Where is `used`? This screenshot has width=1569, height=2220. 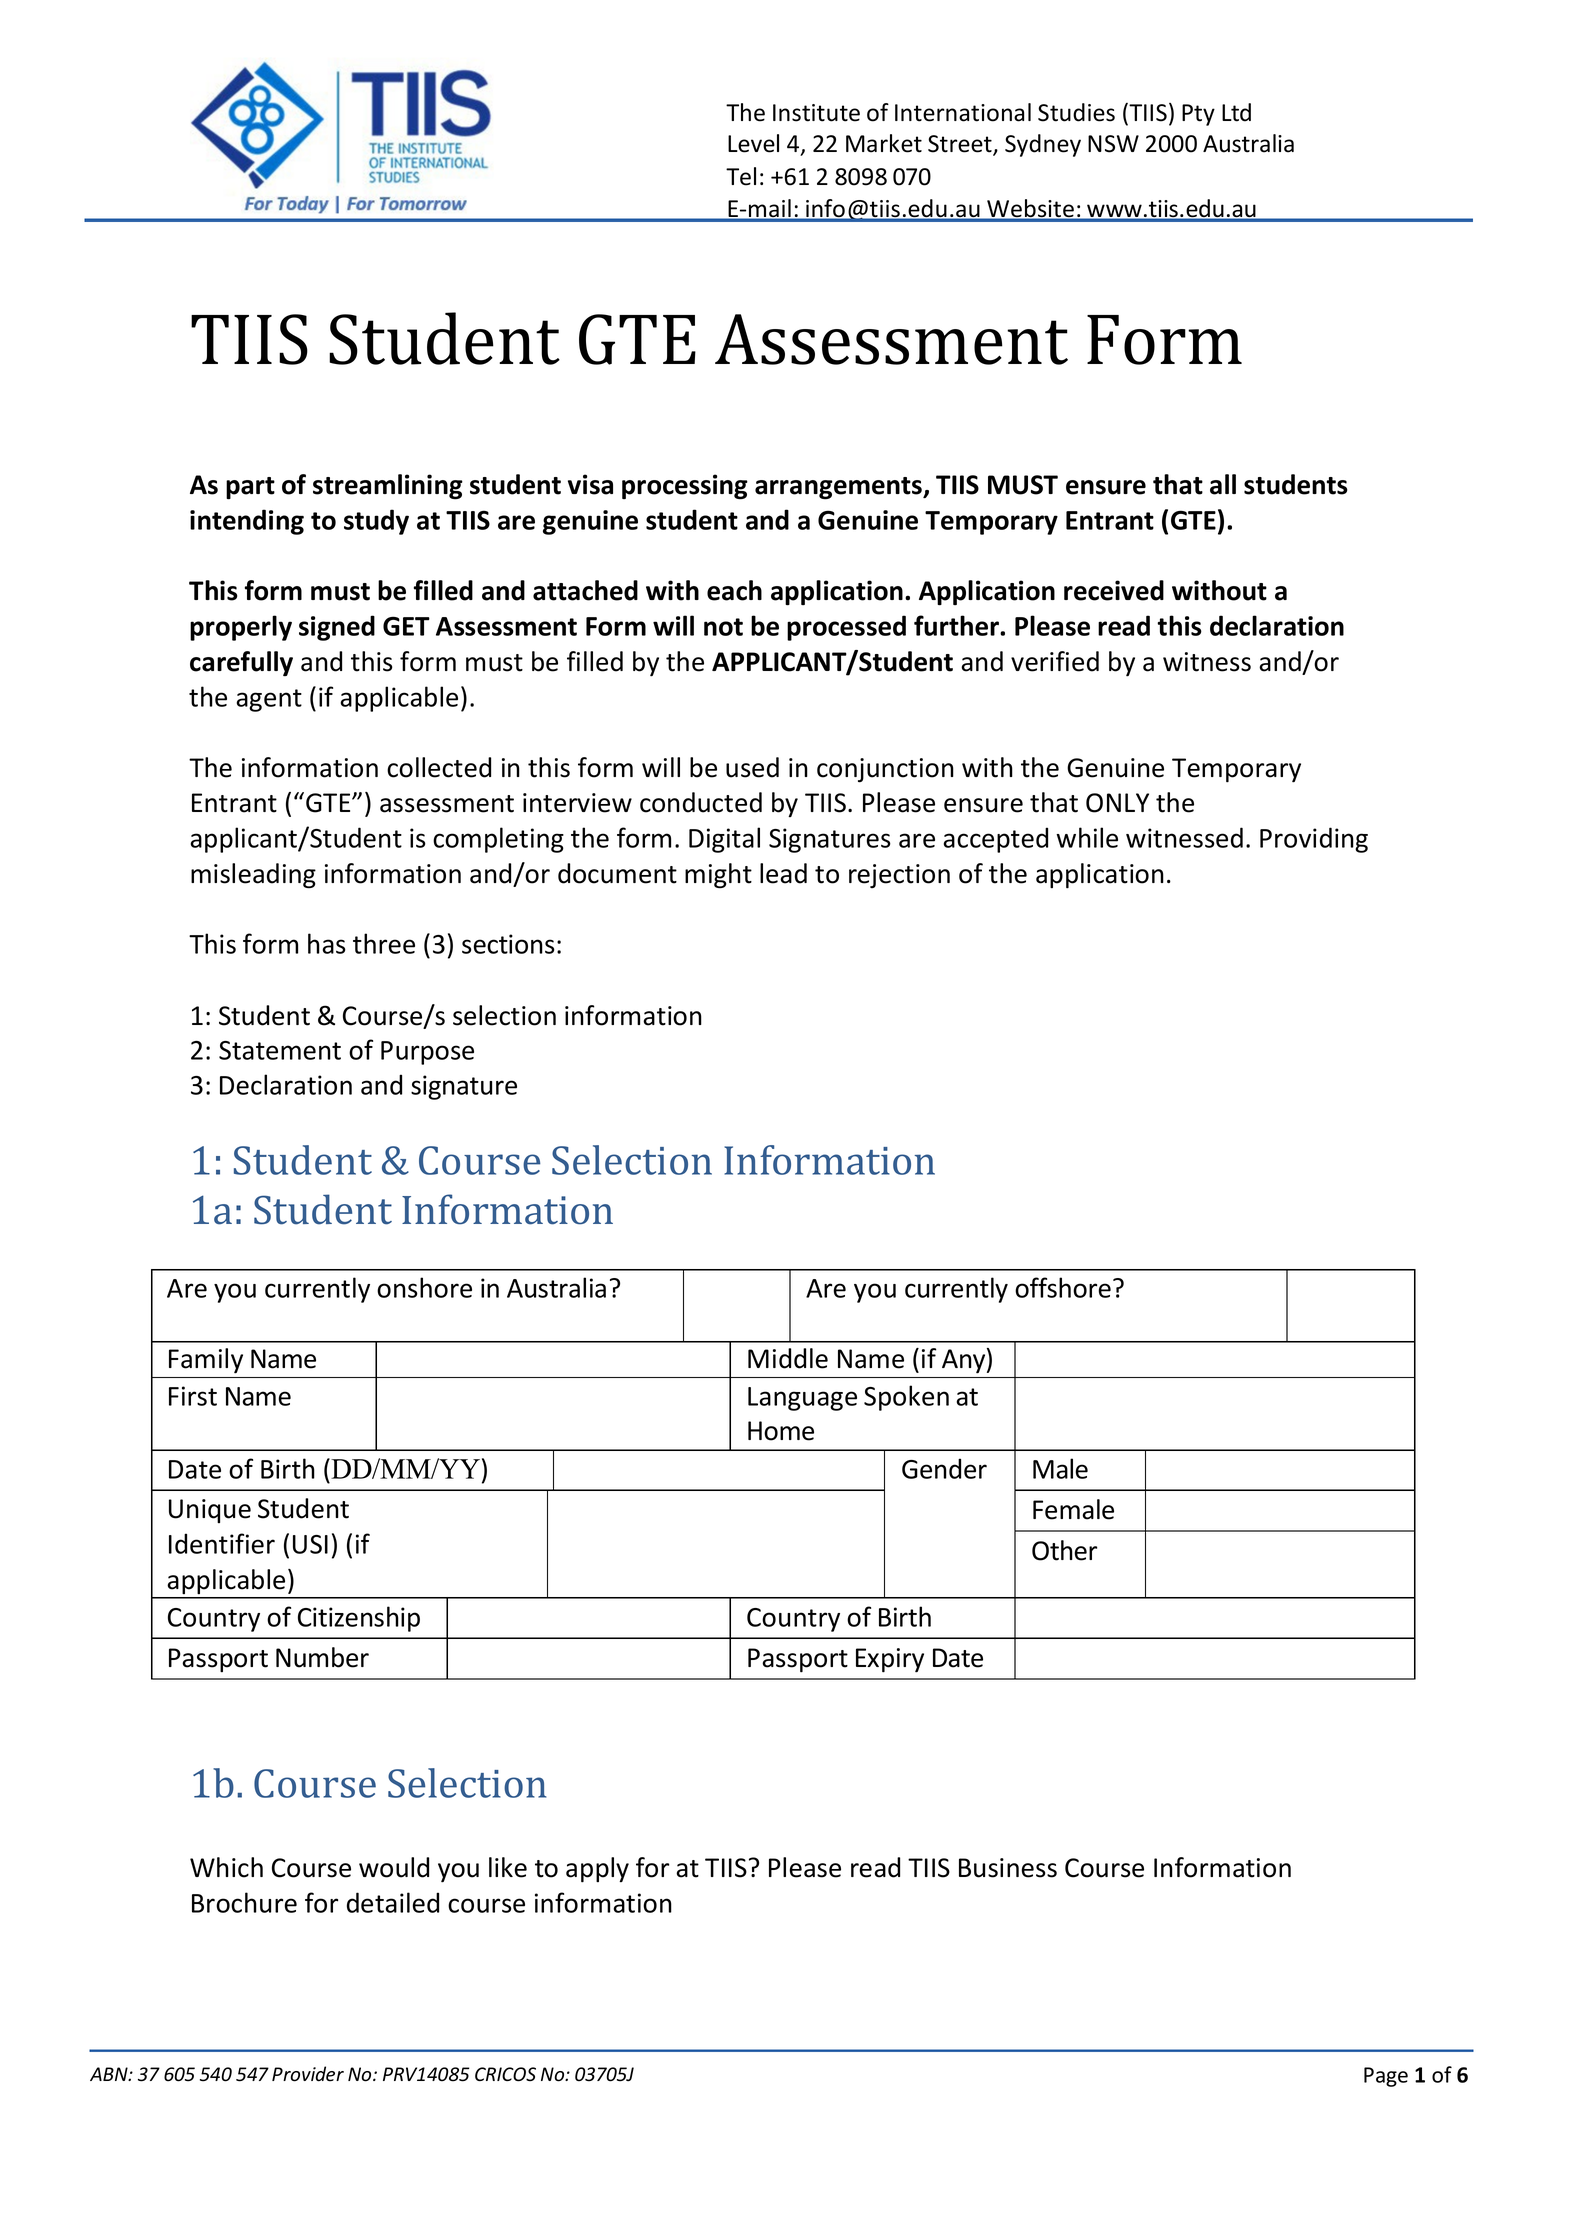
used is located at coordinates (752, 767).
